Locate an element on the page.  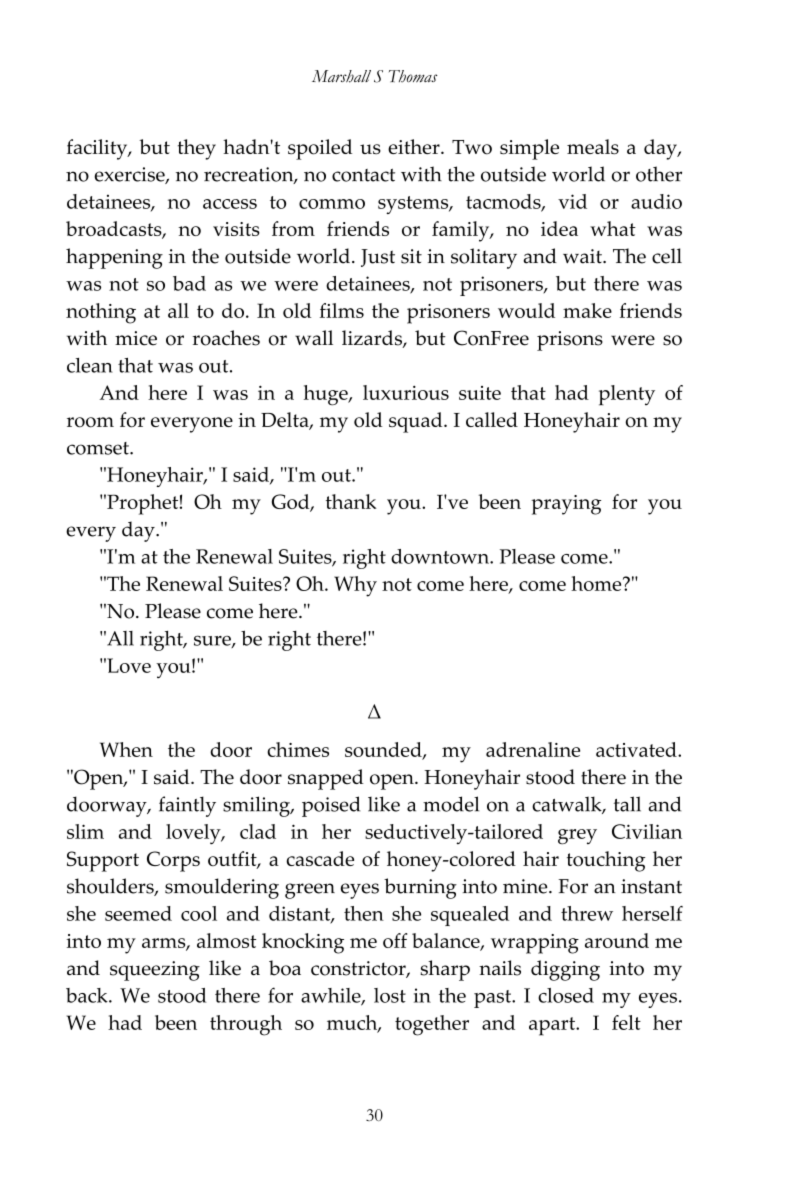
meals is located at coordinates (593, 147).
